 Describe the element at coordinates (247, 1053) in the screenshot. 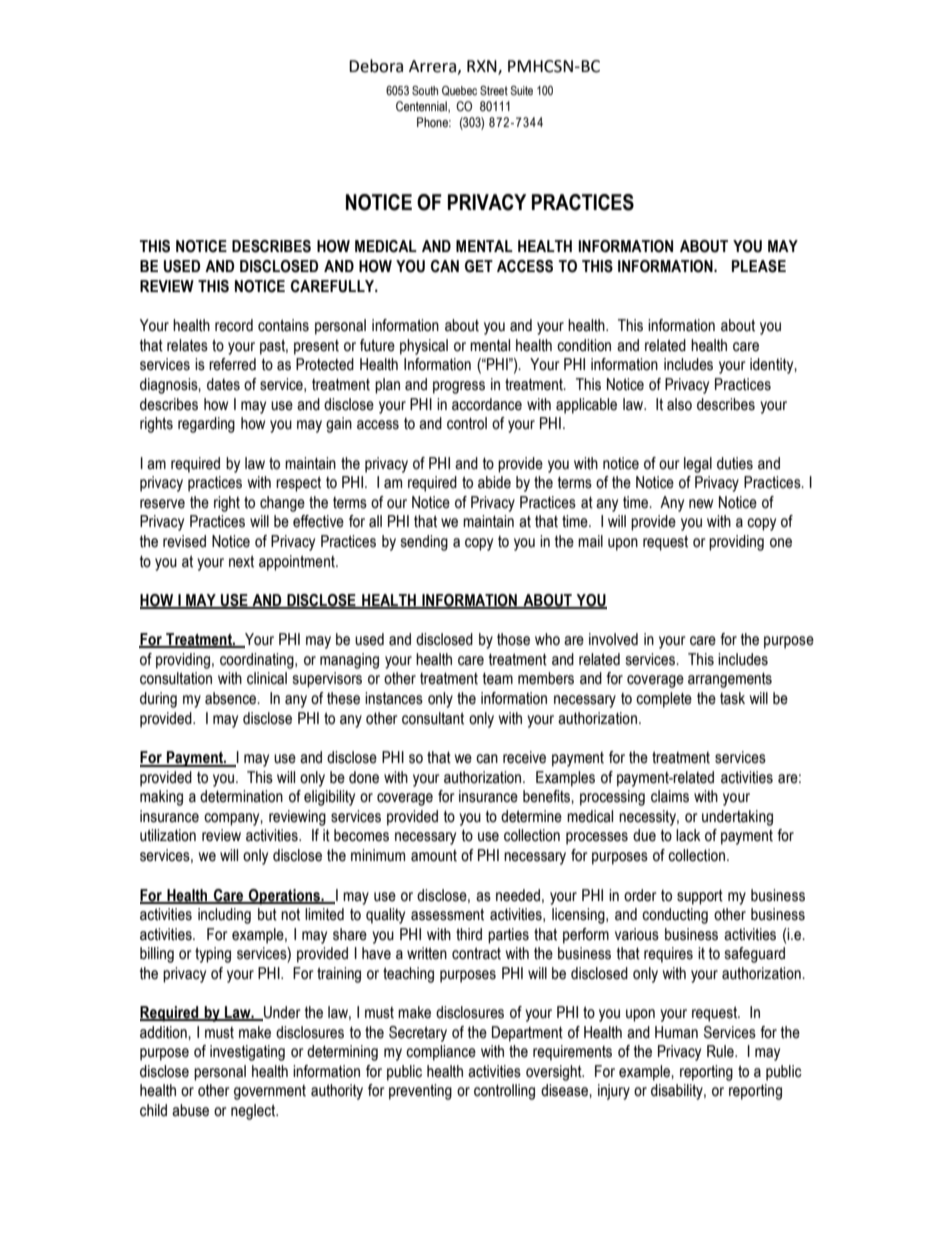

I see `investigating` at that location.
